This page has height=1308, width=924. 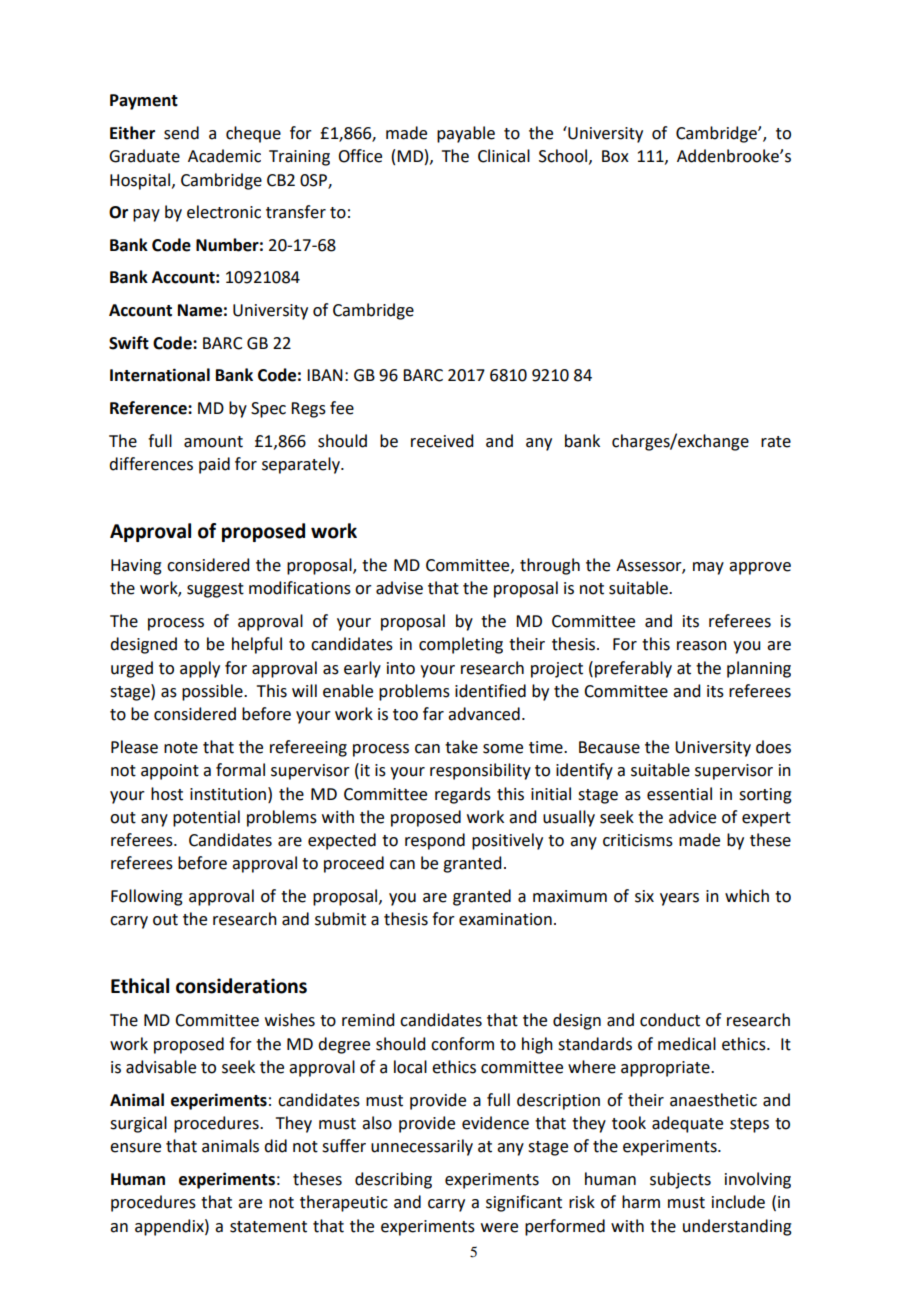 What do you see at coordinates (442, 441) in the page?
I see `received` at bounding box center [442, 441].
